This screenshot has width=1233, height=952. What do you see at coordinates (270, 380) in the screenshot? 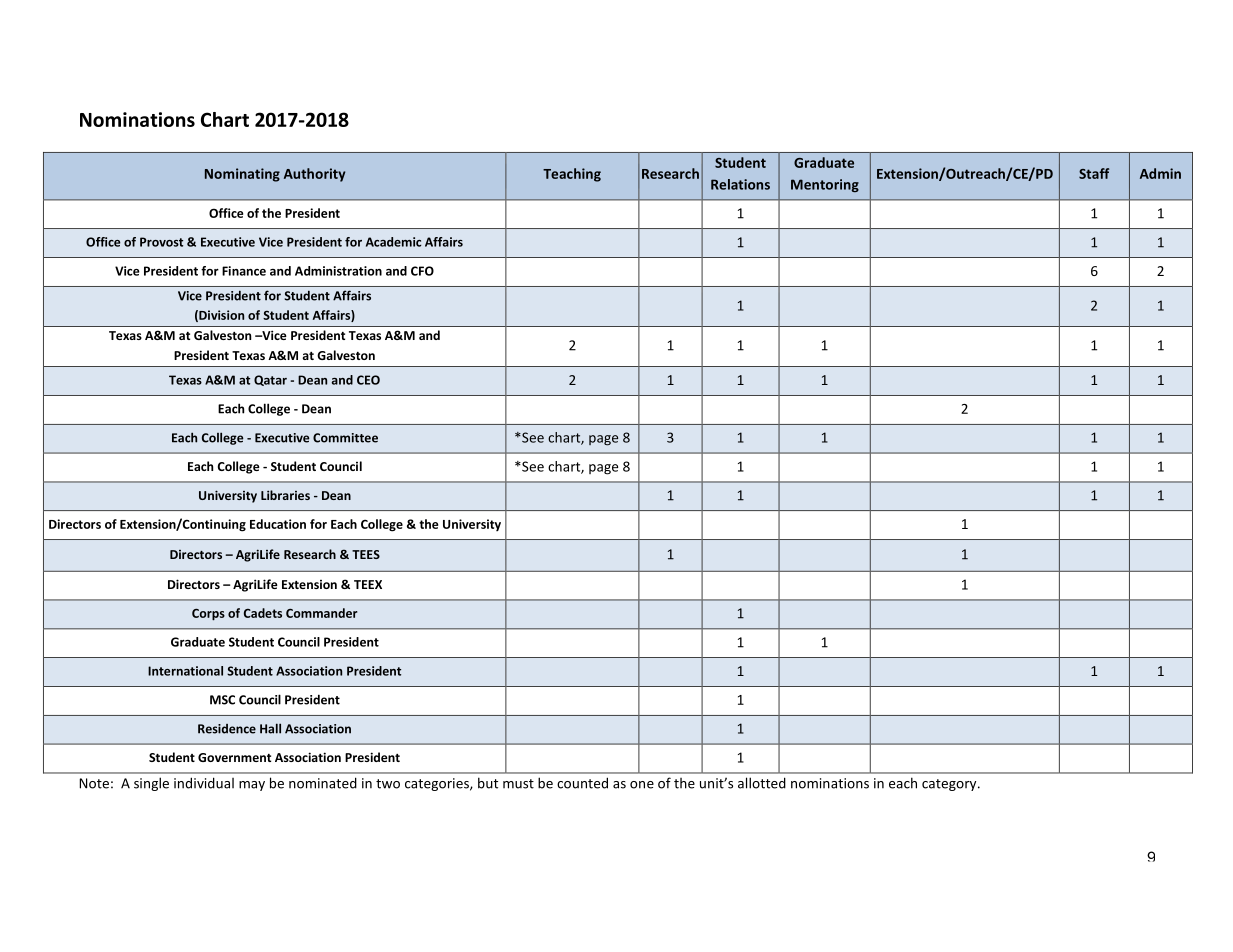
I see `Qatar` at bounding box center [270, 380].
